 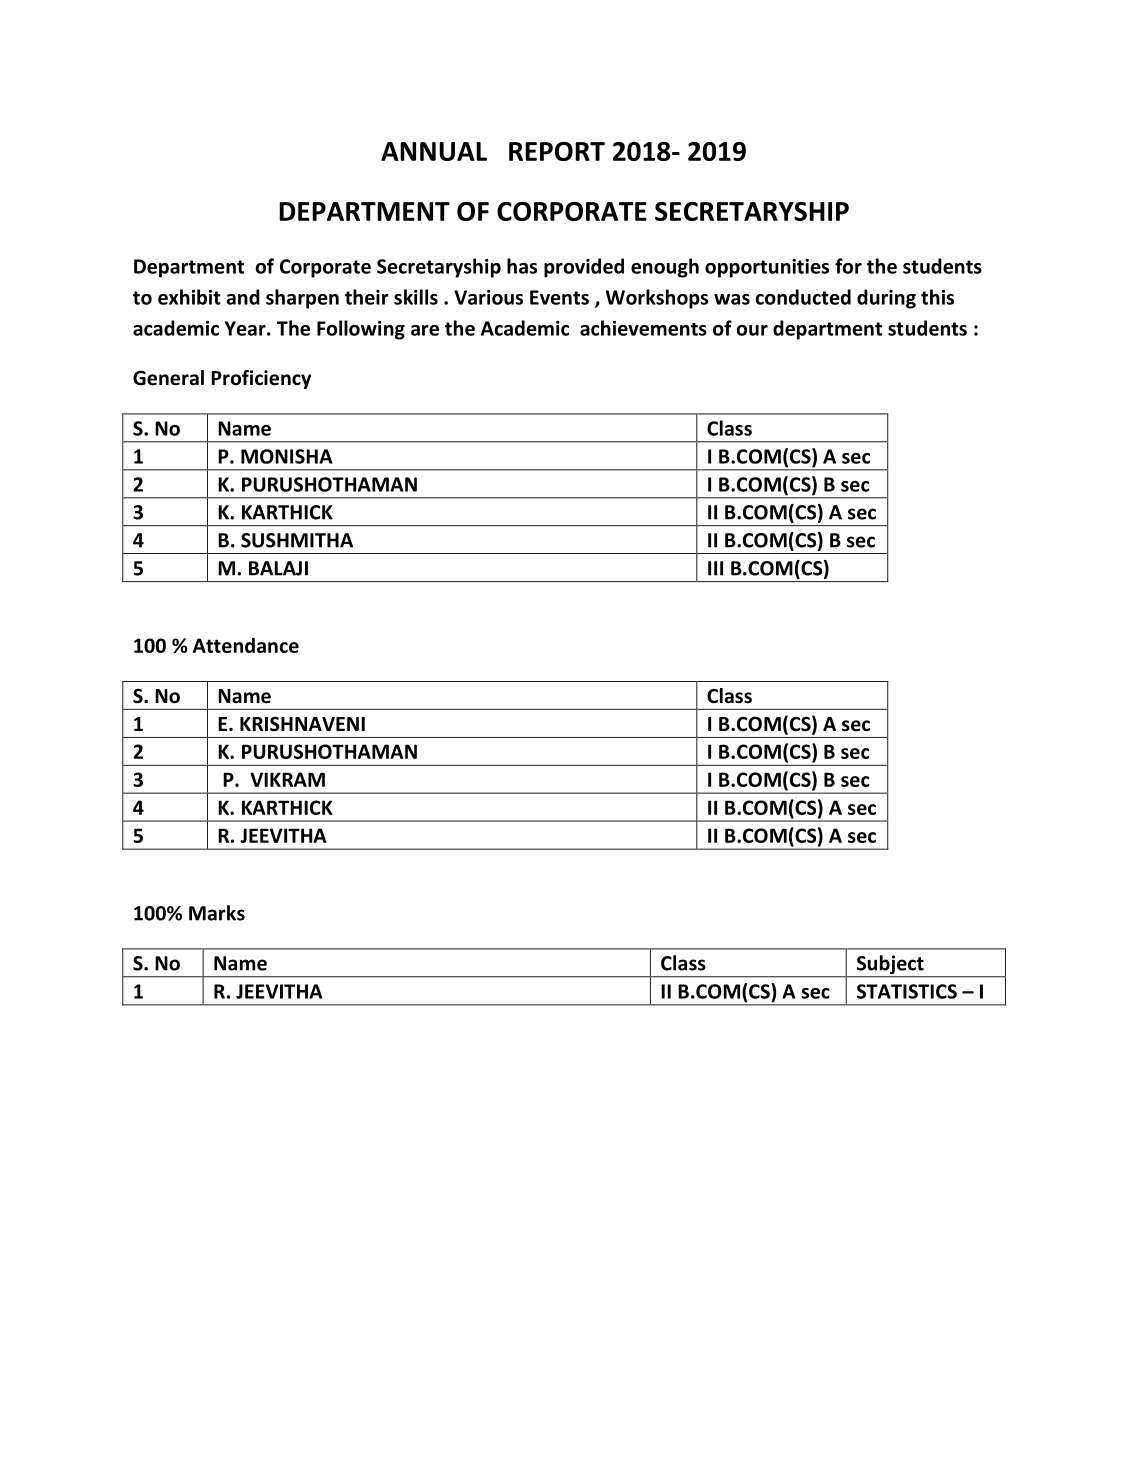 I want to click on Subject, so click(x=890, y=966).
